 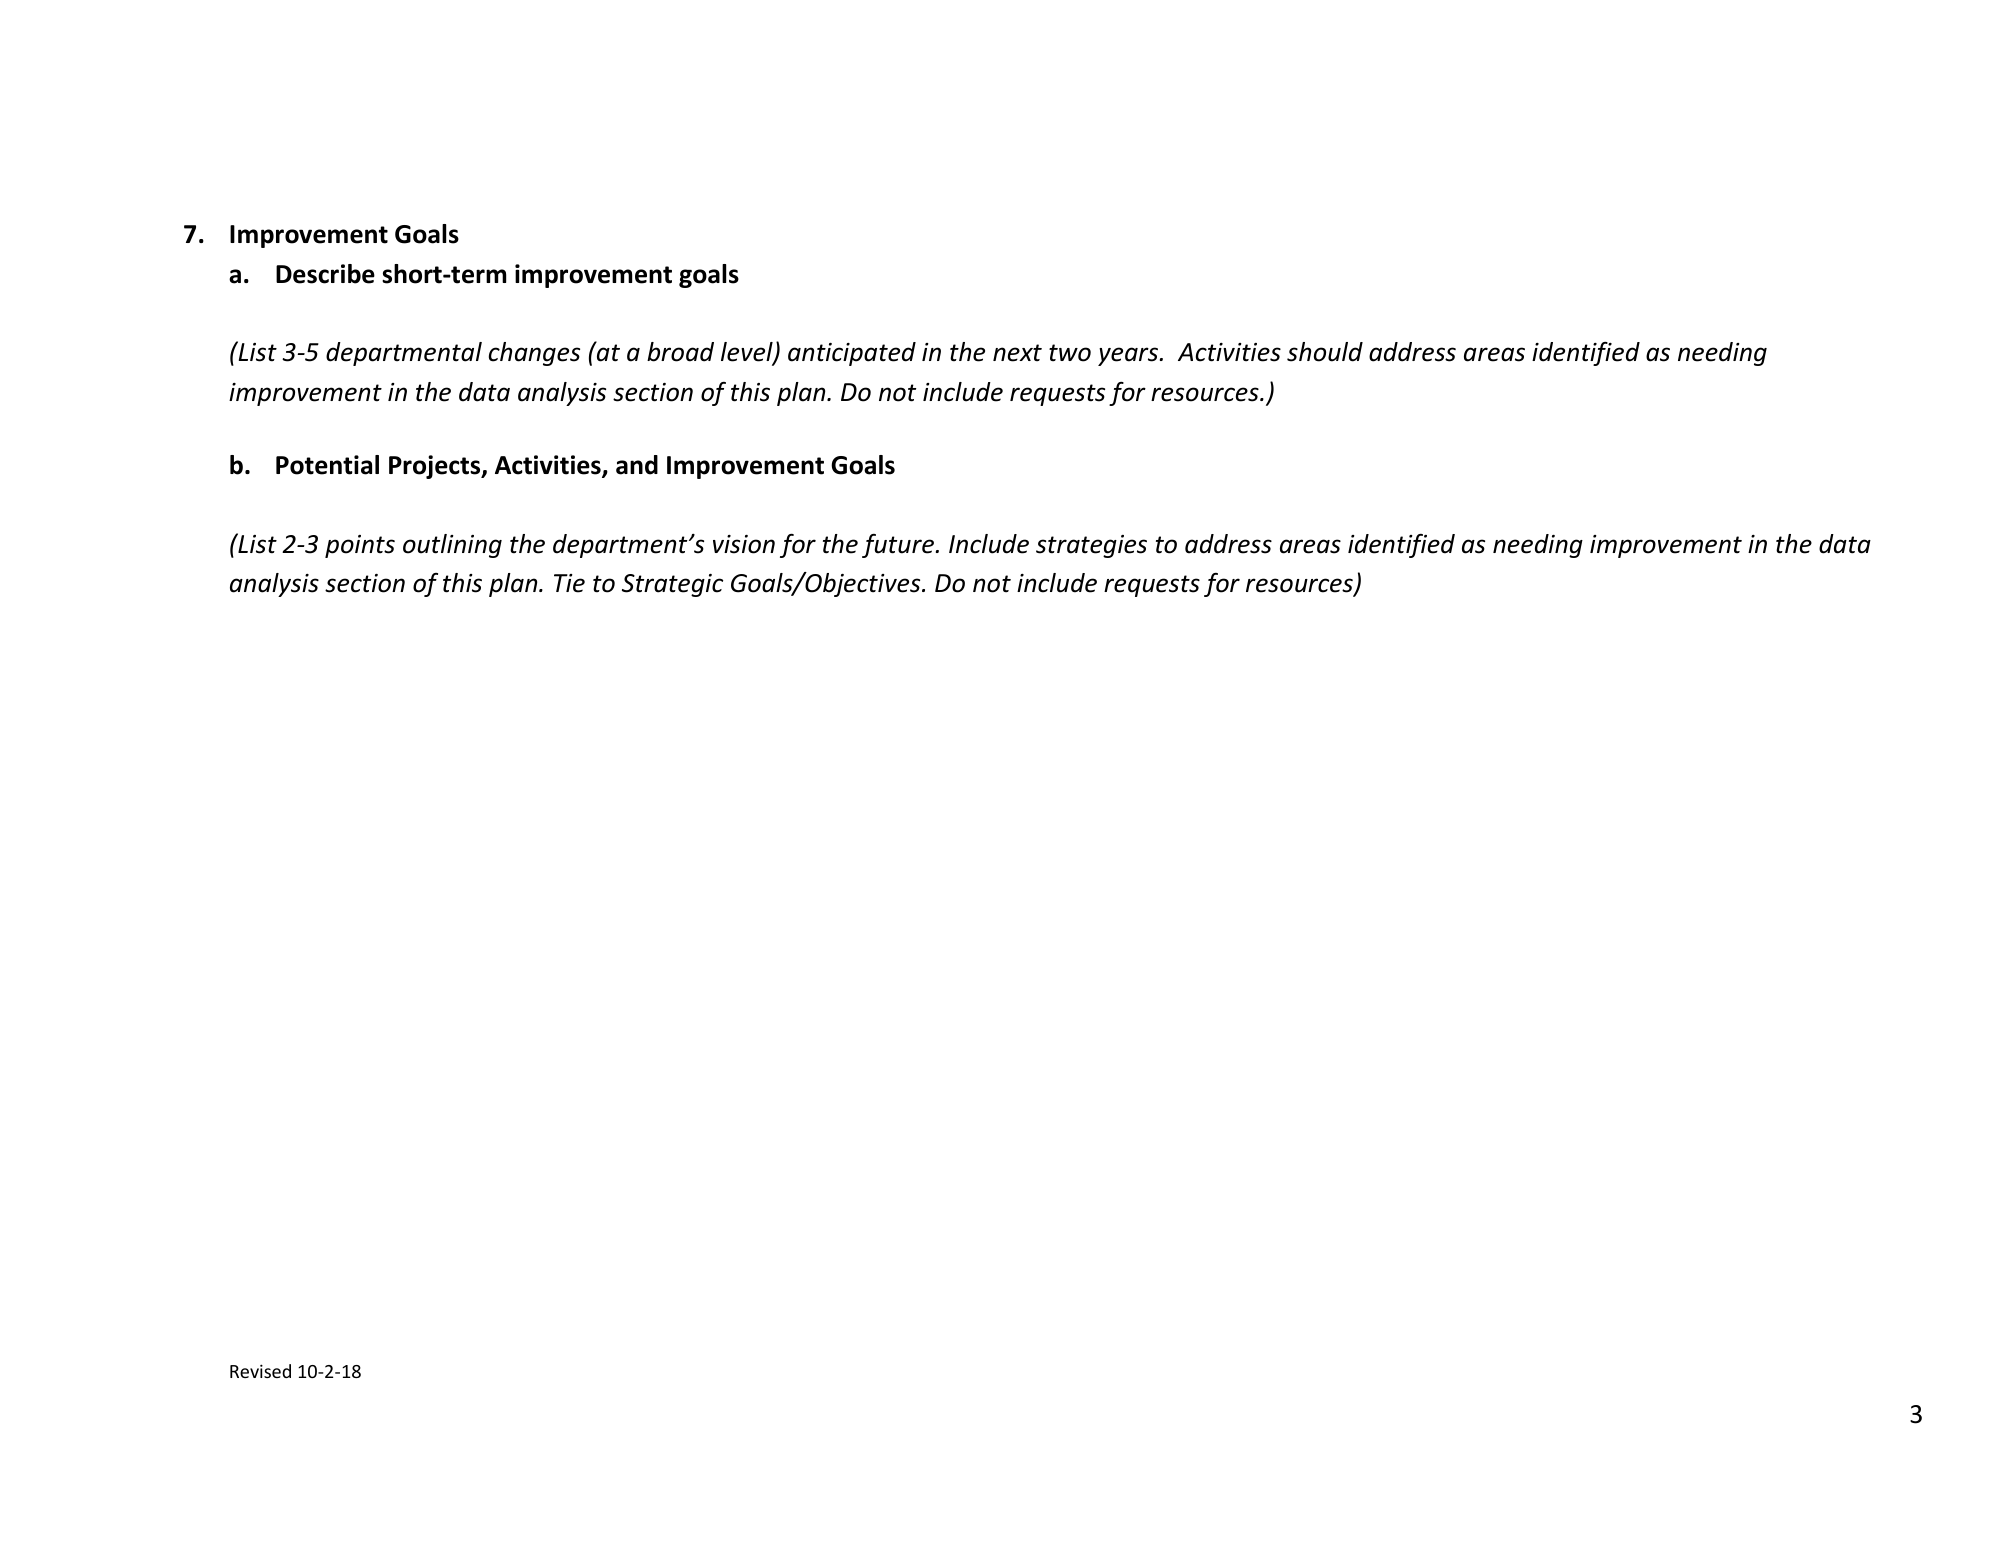 What do you see at coordinates (360, 546) in the screenshot?
I see `points` at bounding box center [360, 546].
